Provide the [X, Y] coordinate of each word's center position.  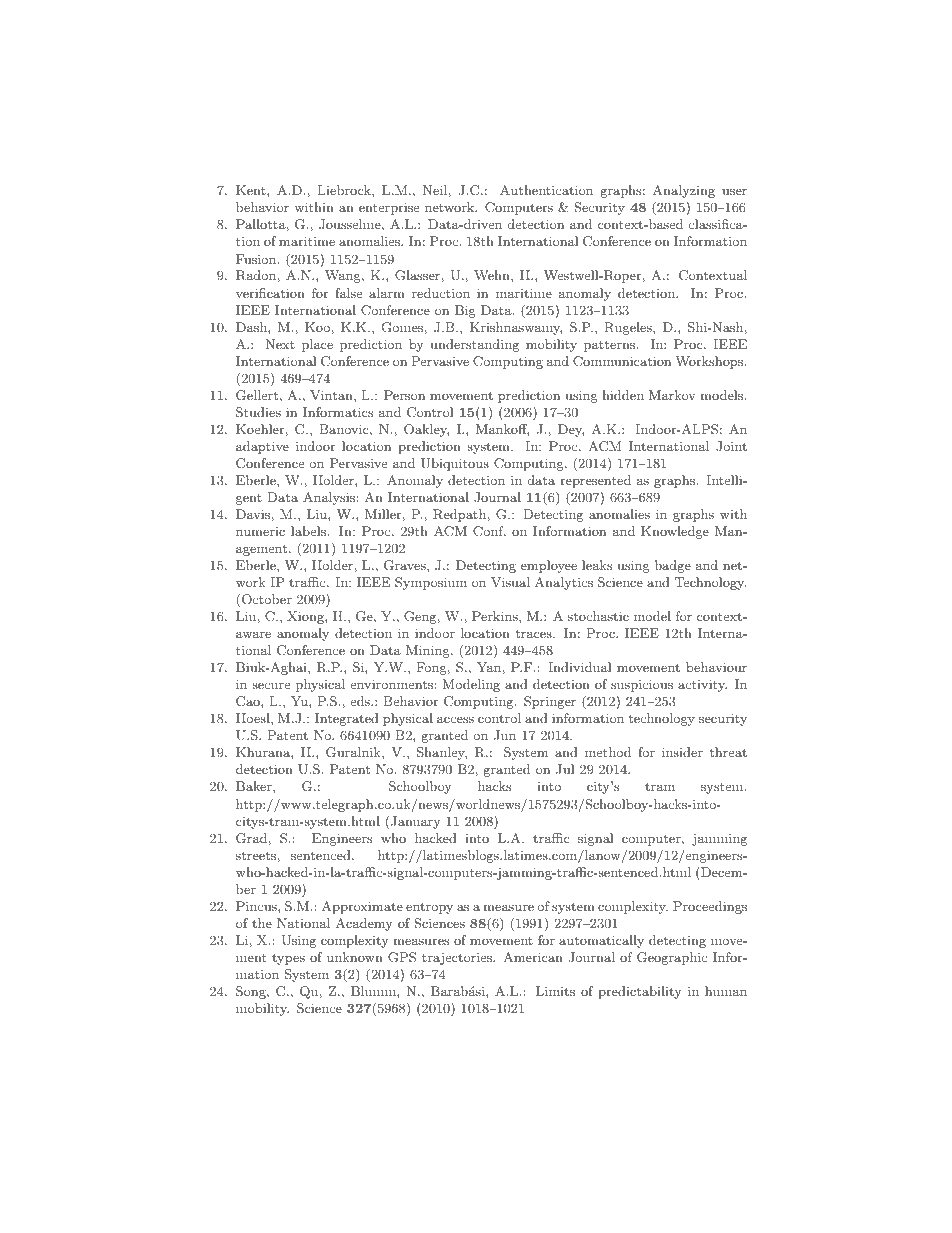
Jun [505, 735]
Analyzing [684, 191]
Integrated [347, 719]
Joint [731, 446]
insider [682, 752]
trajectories [458, 959]
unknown [355, 957]
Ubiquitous [455, 464]
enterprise [389, 208]
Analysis [329, 498]
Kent [252, 190]
